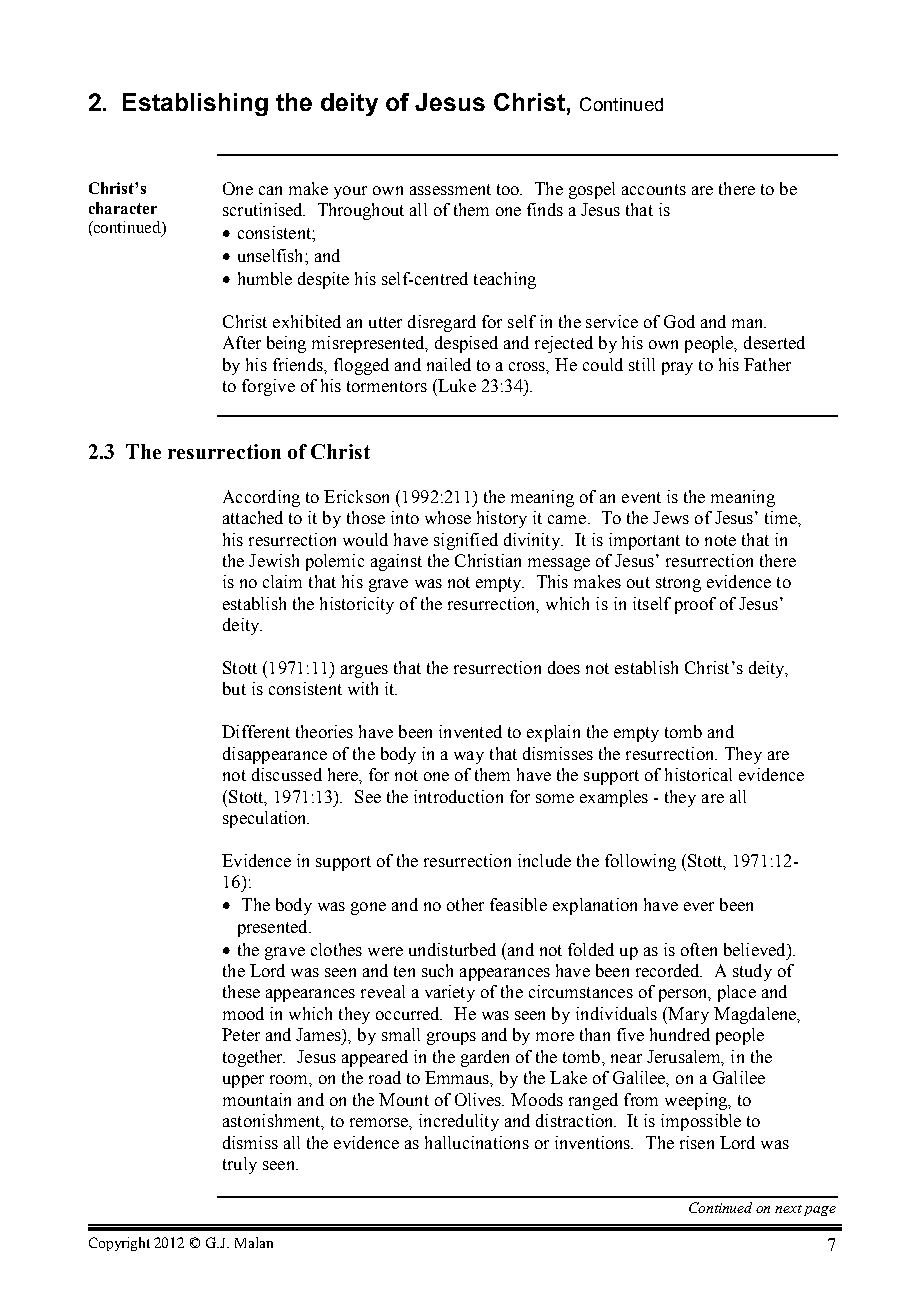  Describe the element at coordinates (450, 189) in the screenshot. I see `assessment` at that location.
